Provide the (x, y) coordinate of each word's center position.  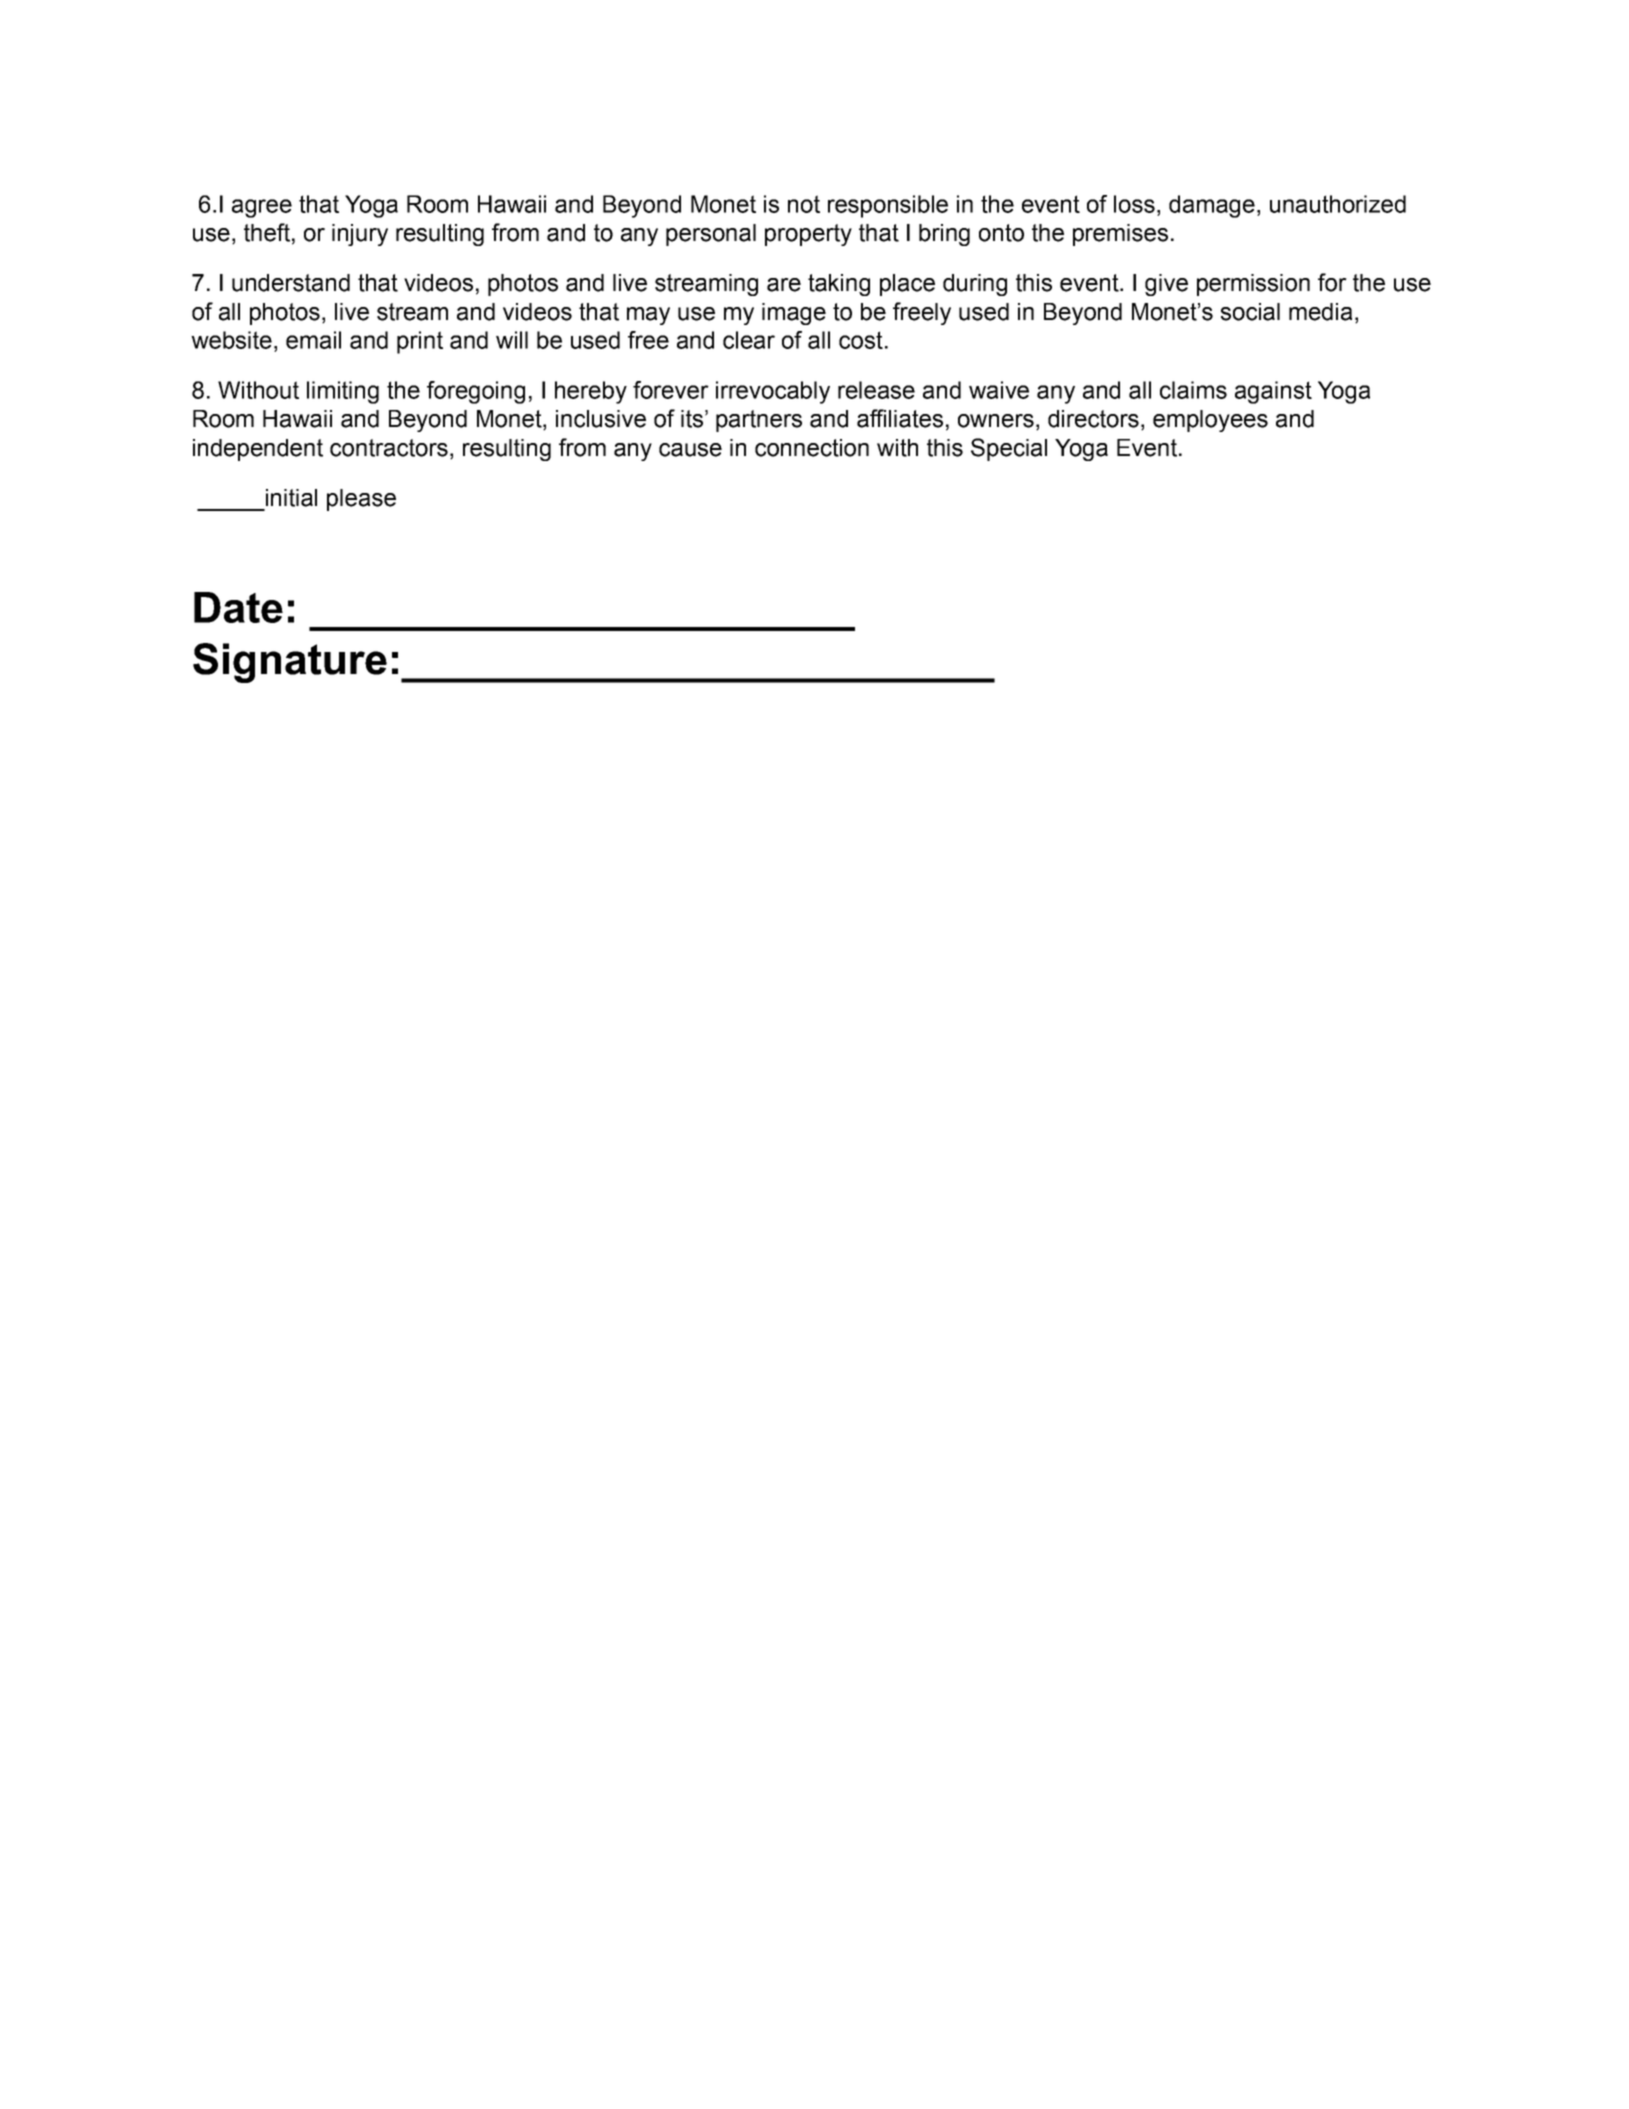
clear (749, 340)
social (1250, 312)
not (804, 204)
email (313, 340)
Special (1009, 449)
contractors (389, 448)
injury (360, 235)
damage (1212, 206)
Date (238, 607)
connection (812, 448)
